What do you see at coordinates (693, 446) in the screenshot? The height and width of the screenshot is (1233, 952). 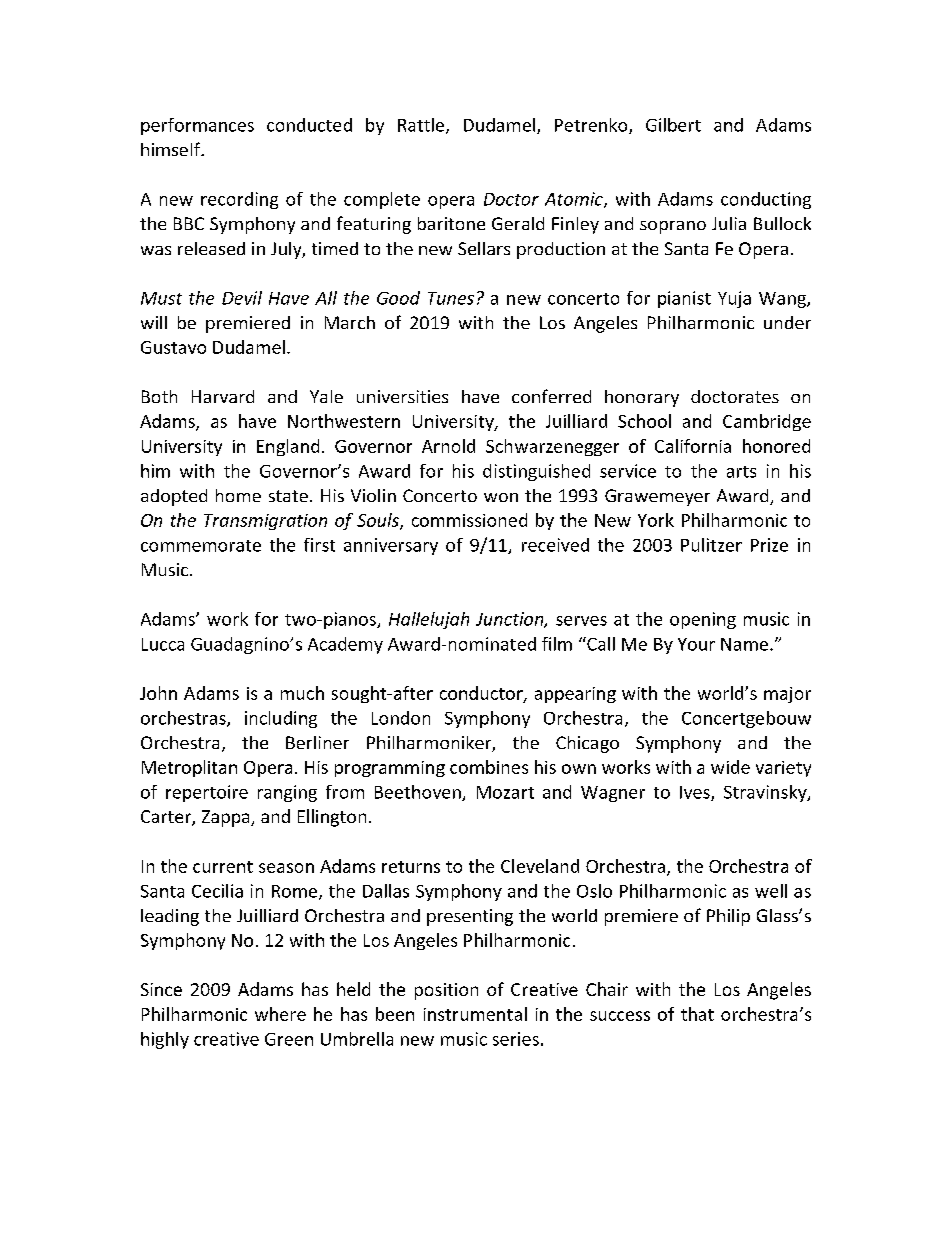 I see `California` at bounding box center [693, 446].
